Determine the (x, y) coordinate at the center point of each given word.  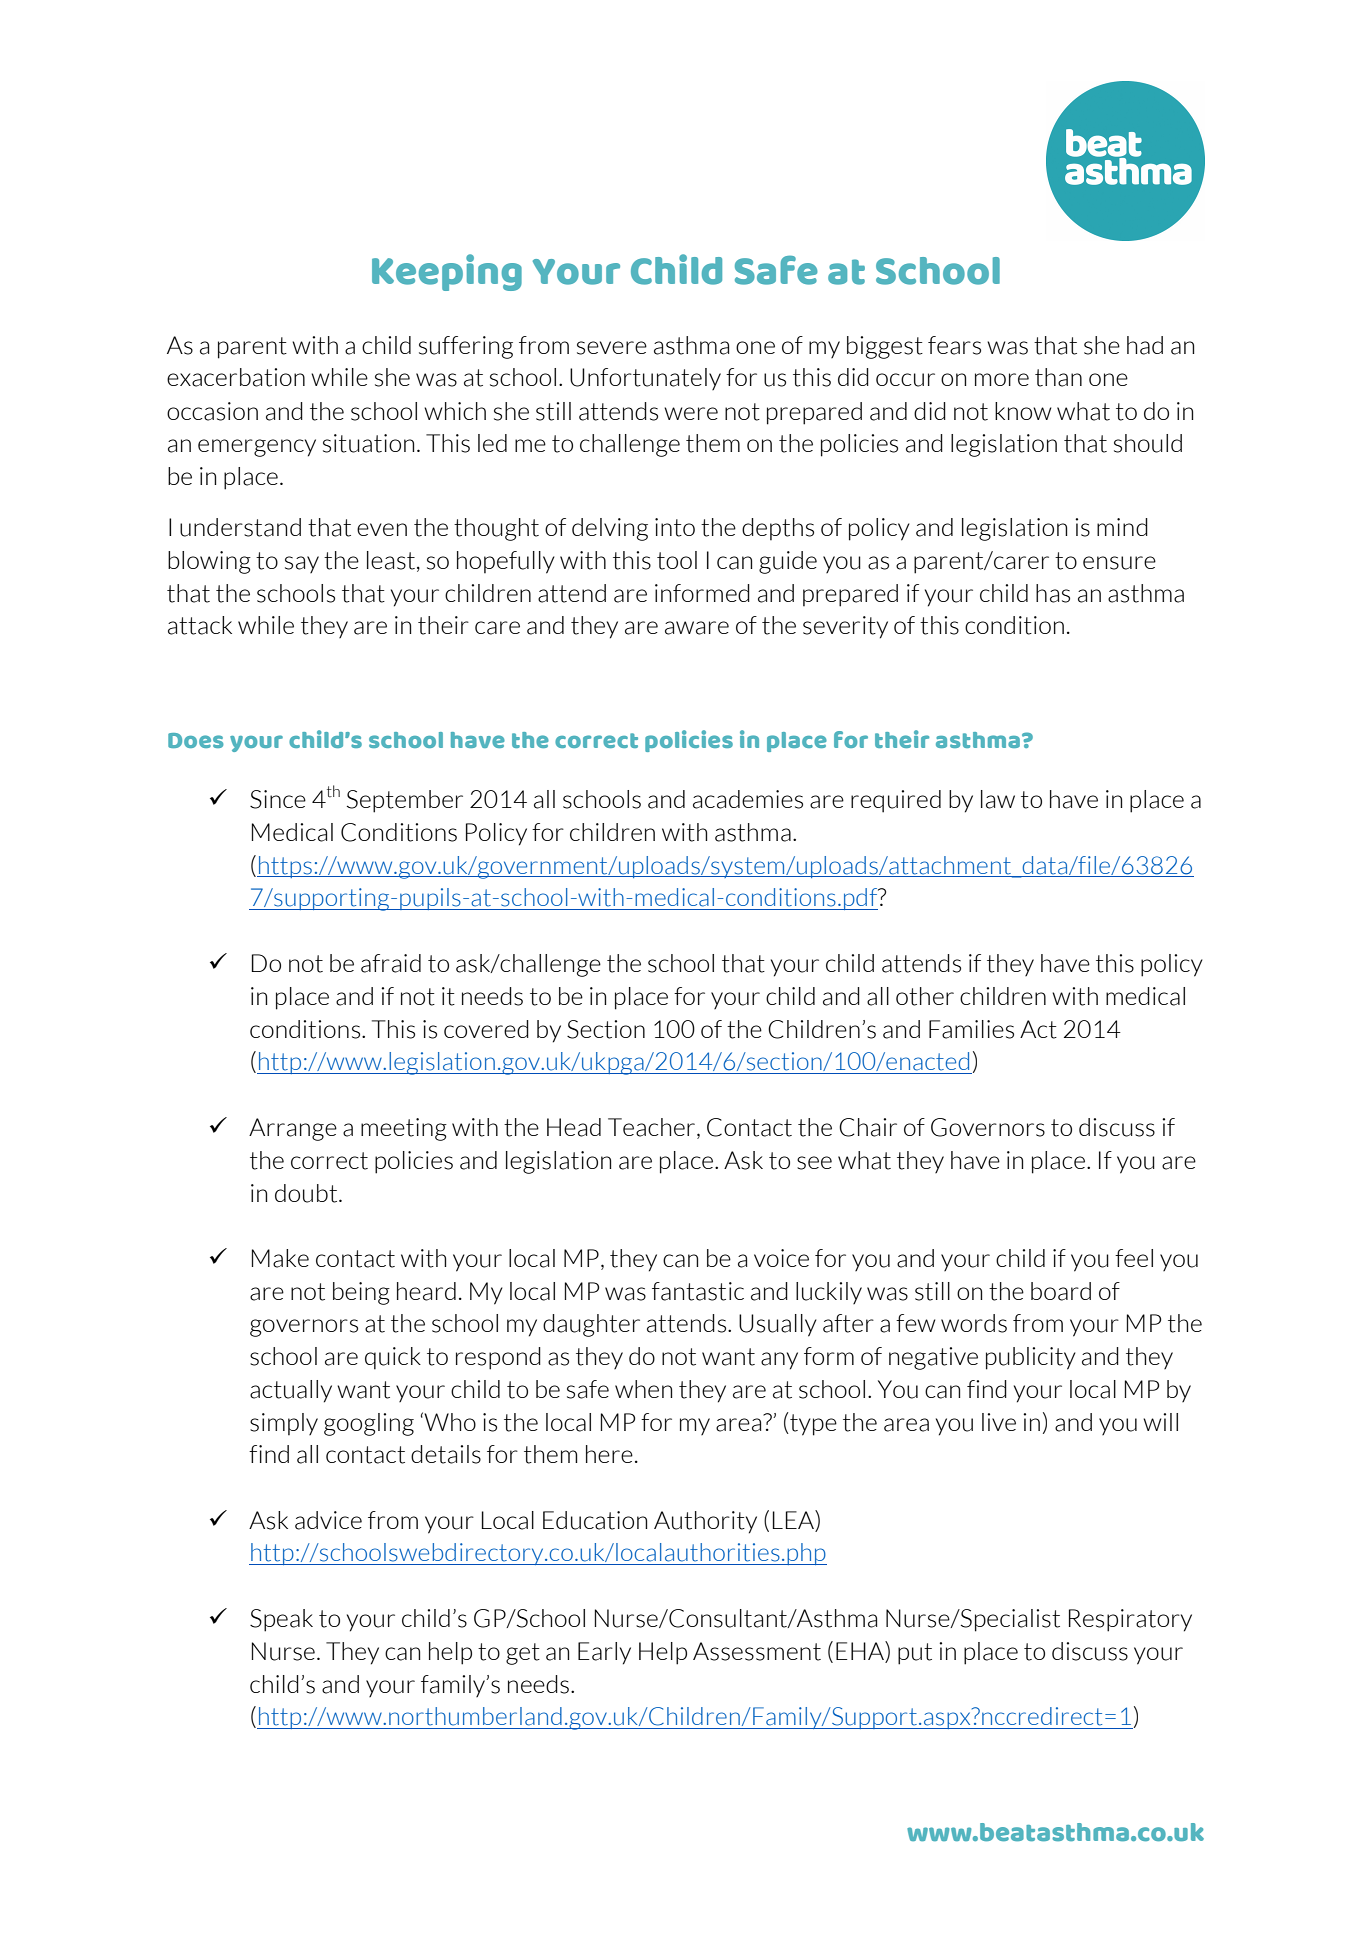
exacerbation (236, 377)
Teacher (653, 1128)
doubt (307, 1193)
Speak (281, 1620)
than (1058, 377)
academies (748, 799)
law (998, 799)
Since (278, 799)
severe (612, 348)
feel (1134, 1258)
